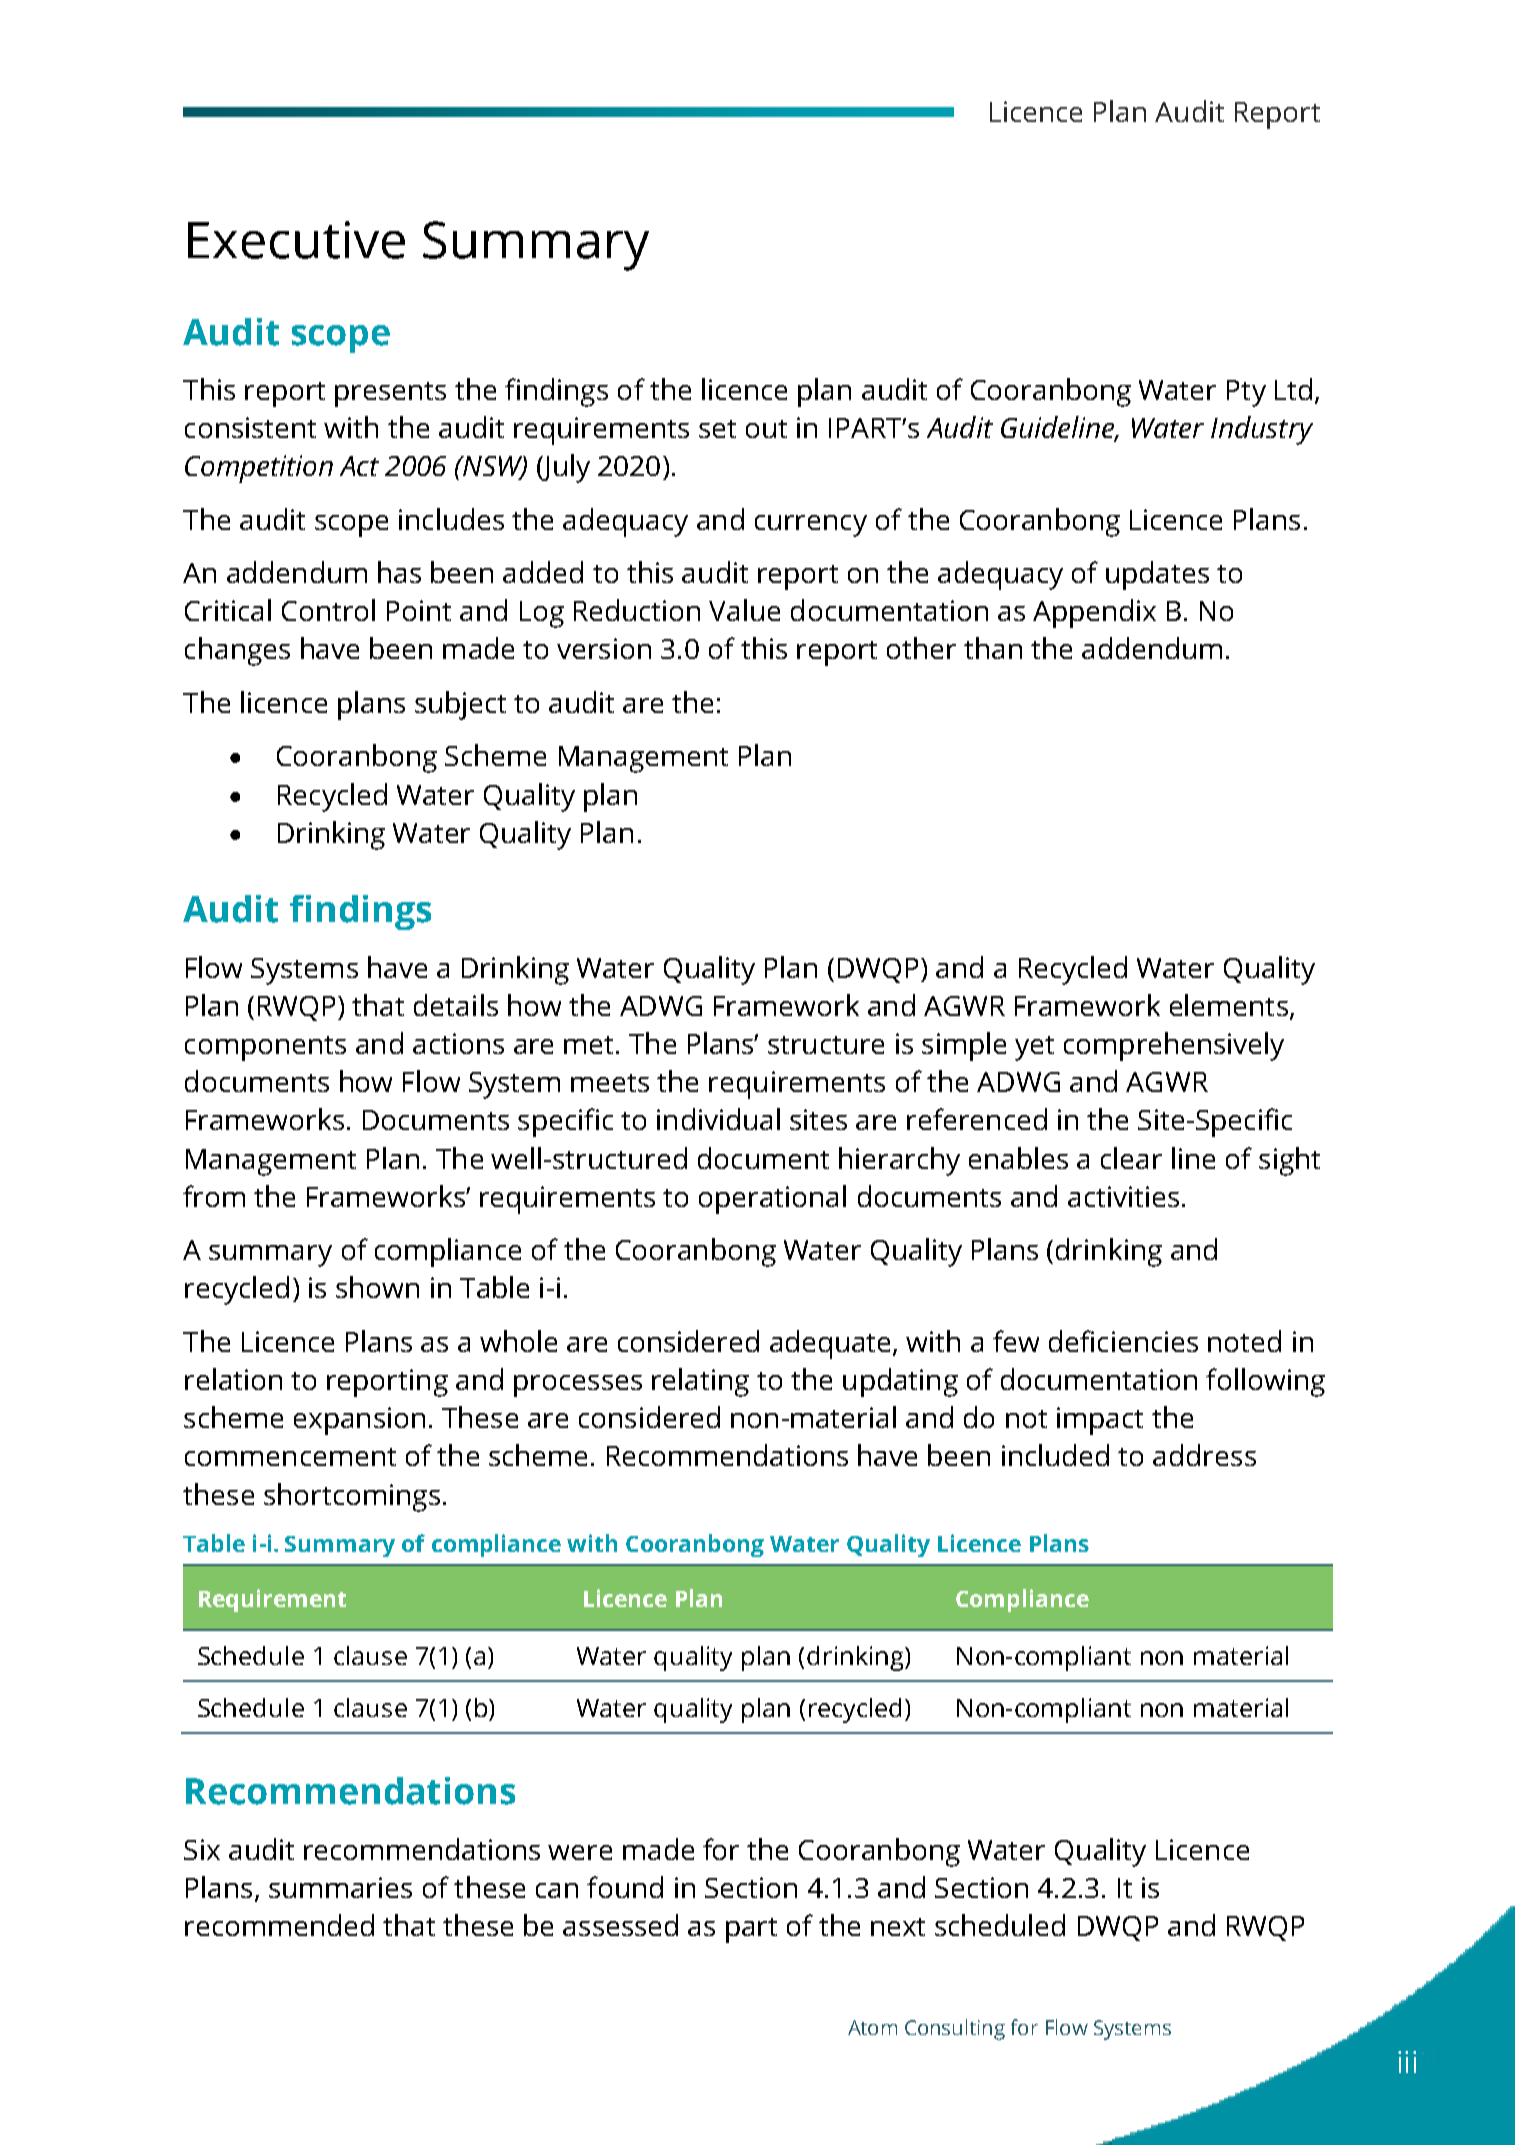 The height and width of the image is (2145, 1516). What do you see at coordinates (279, 1925) in the image?
I see `recommended` at bounding box center [279, 1925].
